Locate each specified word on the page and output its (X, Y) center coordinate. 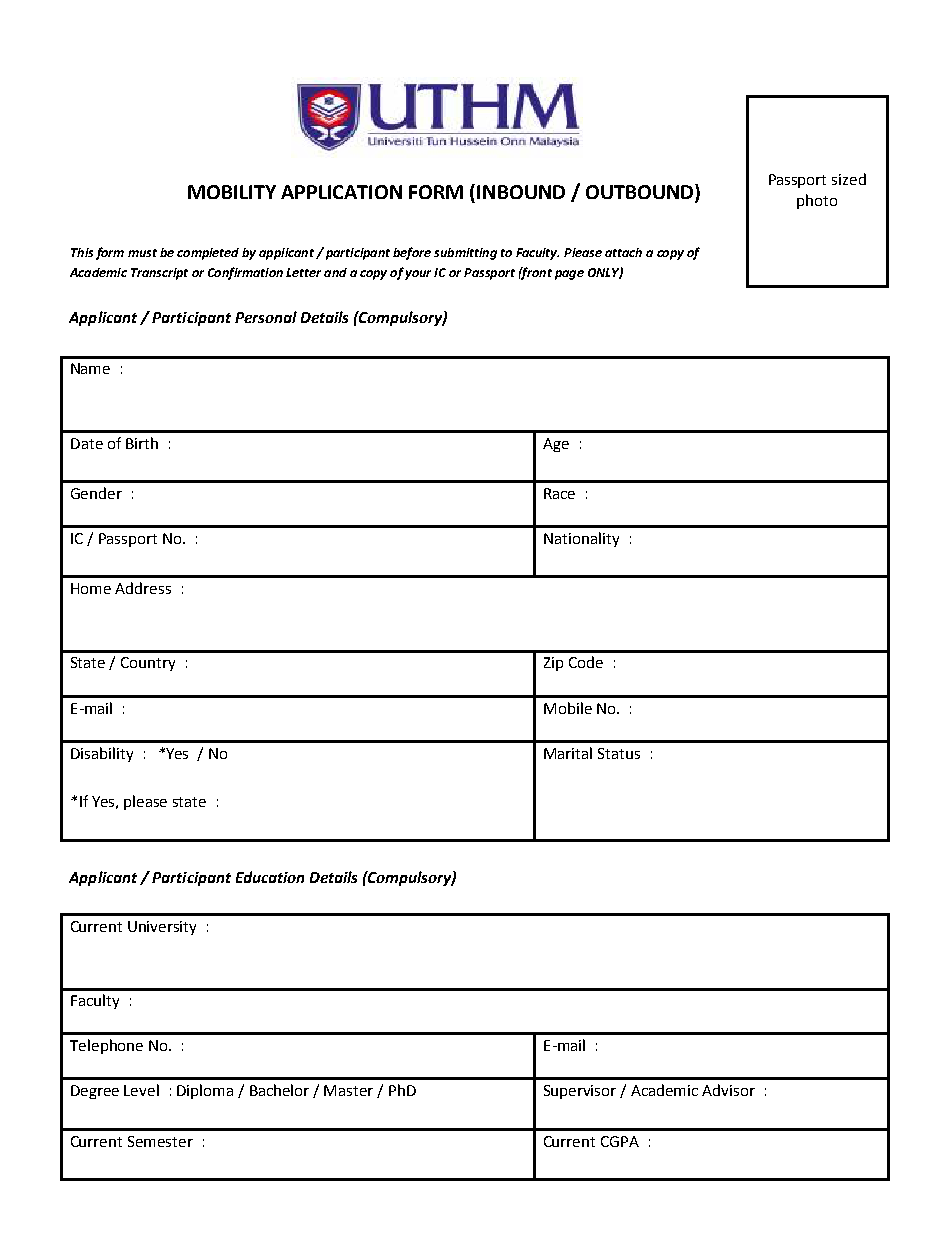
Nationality (581, 539)
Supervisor (580, 1092)
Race (559, 493)
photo (817, 201)
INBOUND (521, 192)
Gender (96, 493)
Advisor (728, 1090)
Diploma (205, 1091)
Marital (568, 753)
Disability (102, 754)
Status (619, 753)
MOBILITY (232, 192)
